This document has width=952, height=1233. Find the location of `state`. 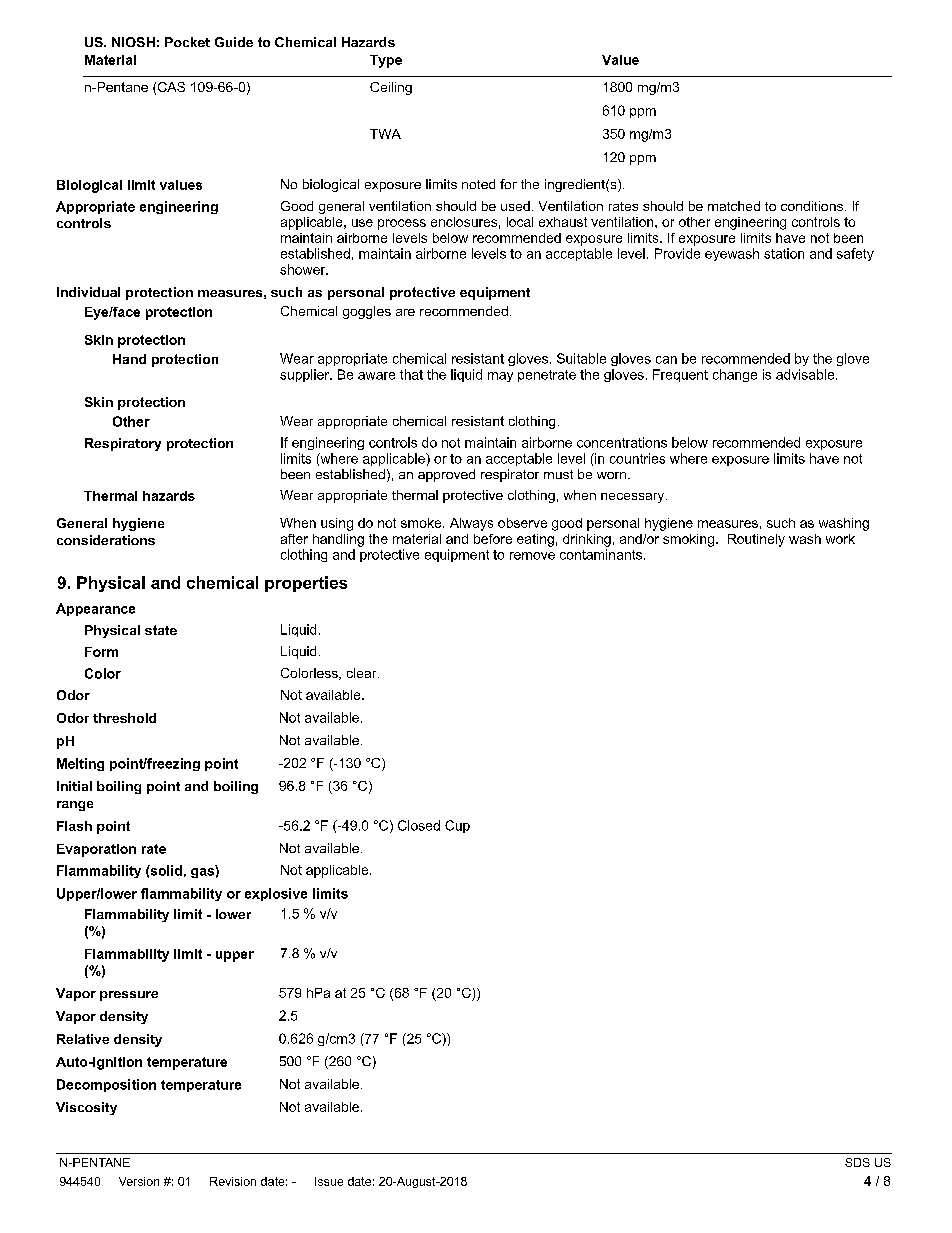

state is located at coordinates (161, 630).
